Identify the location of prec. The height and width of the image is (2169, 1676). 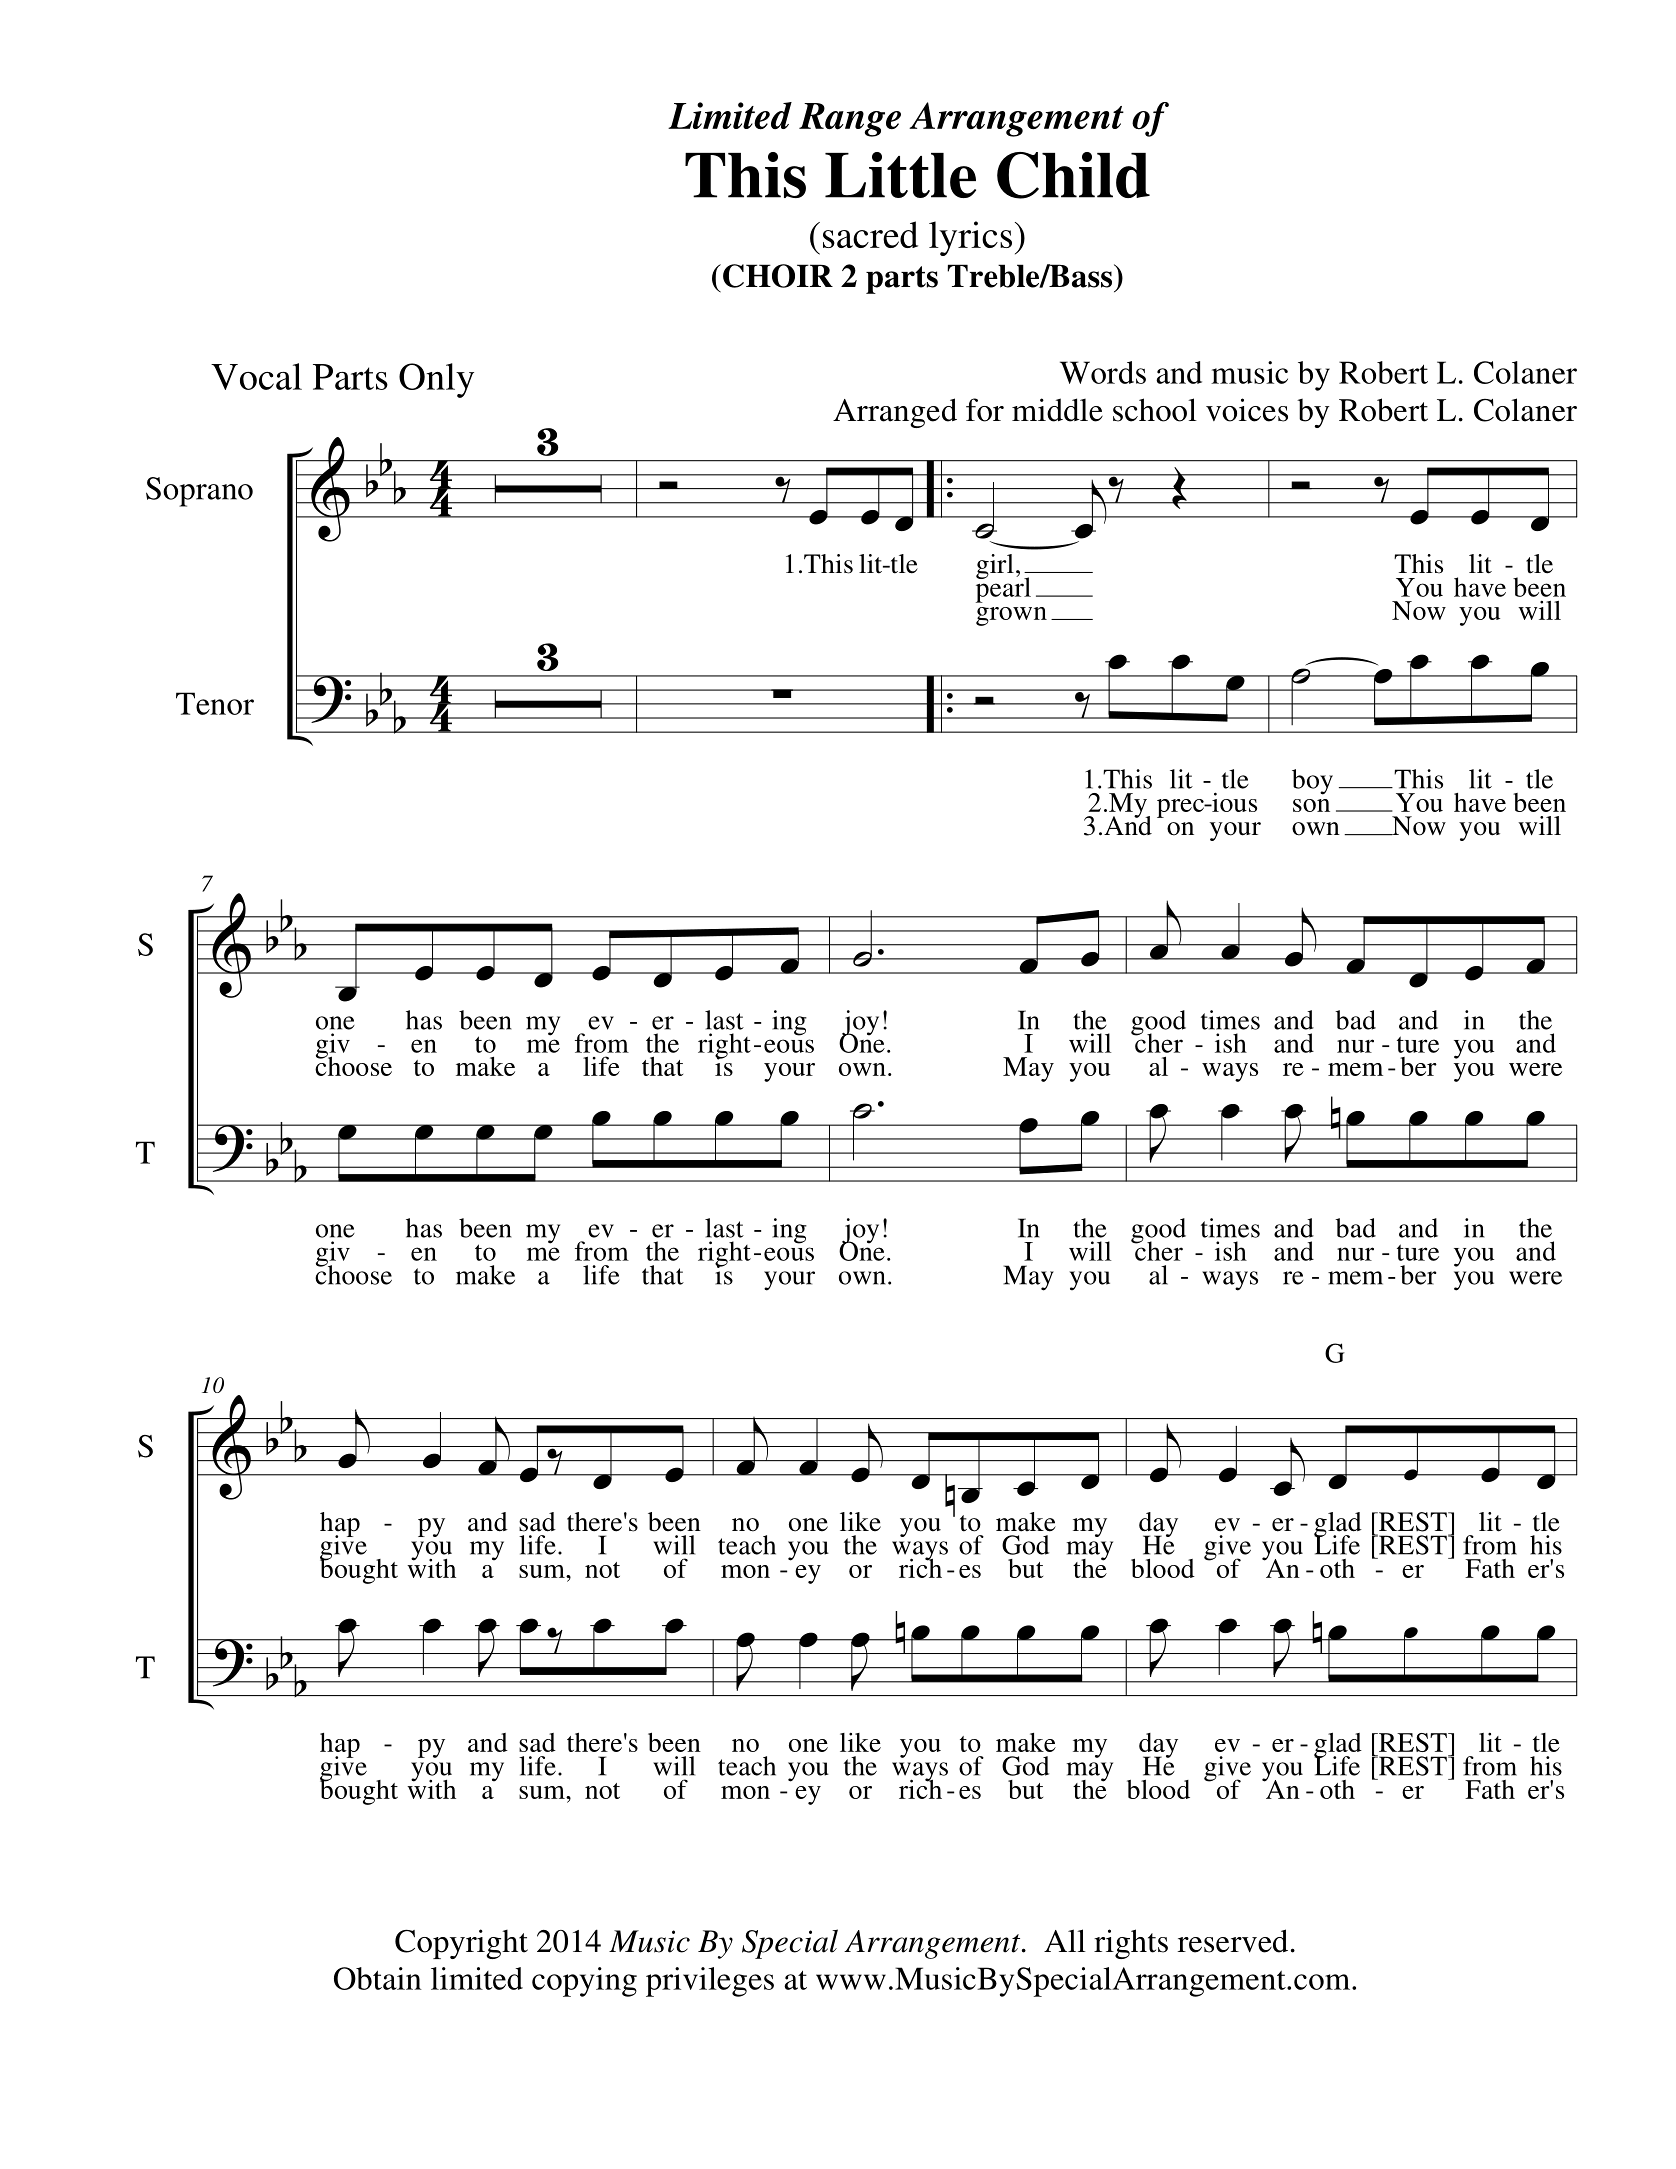
(1182, 808).
